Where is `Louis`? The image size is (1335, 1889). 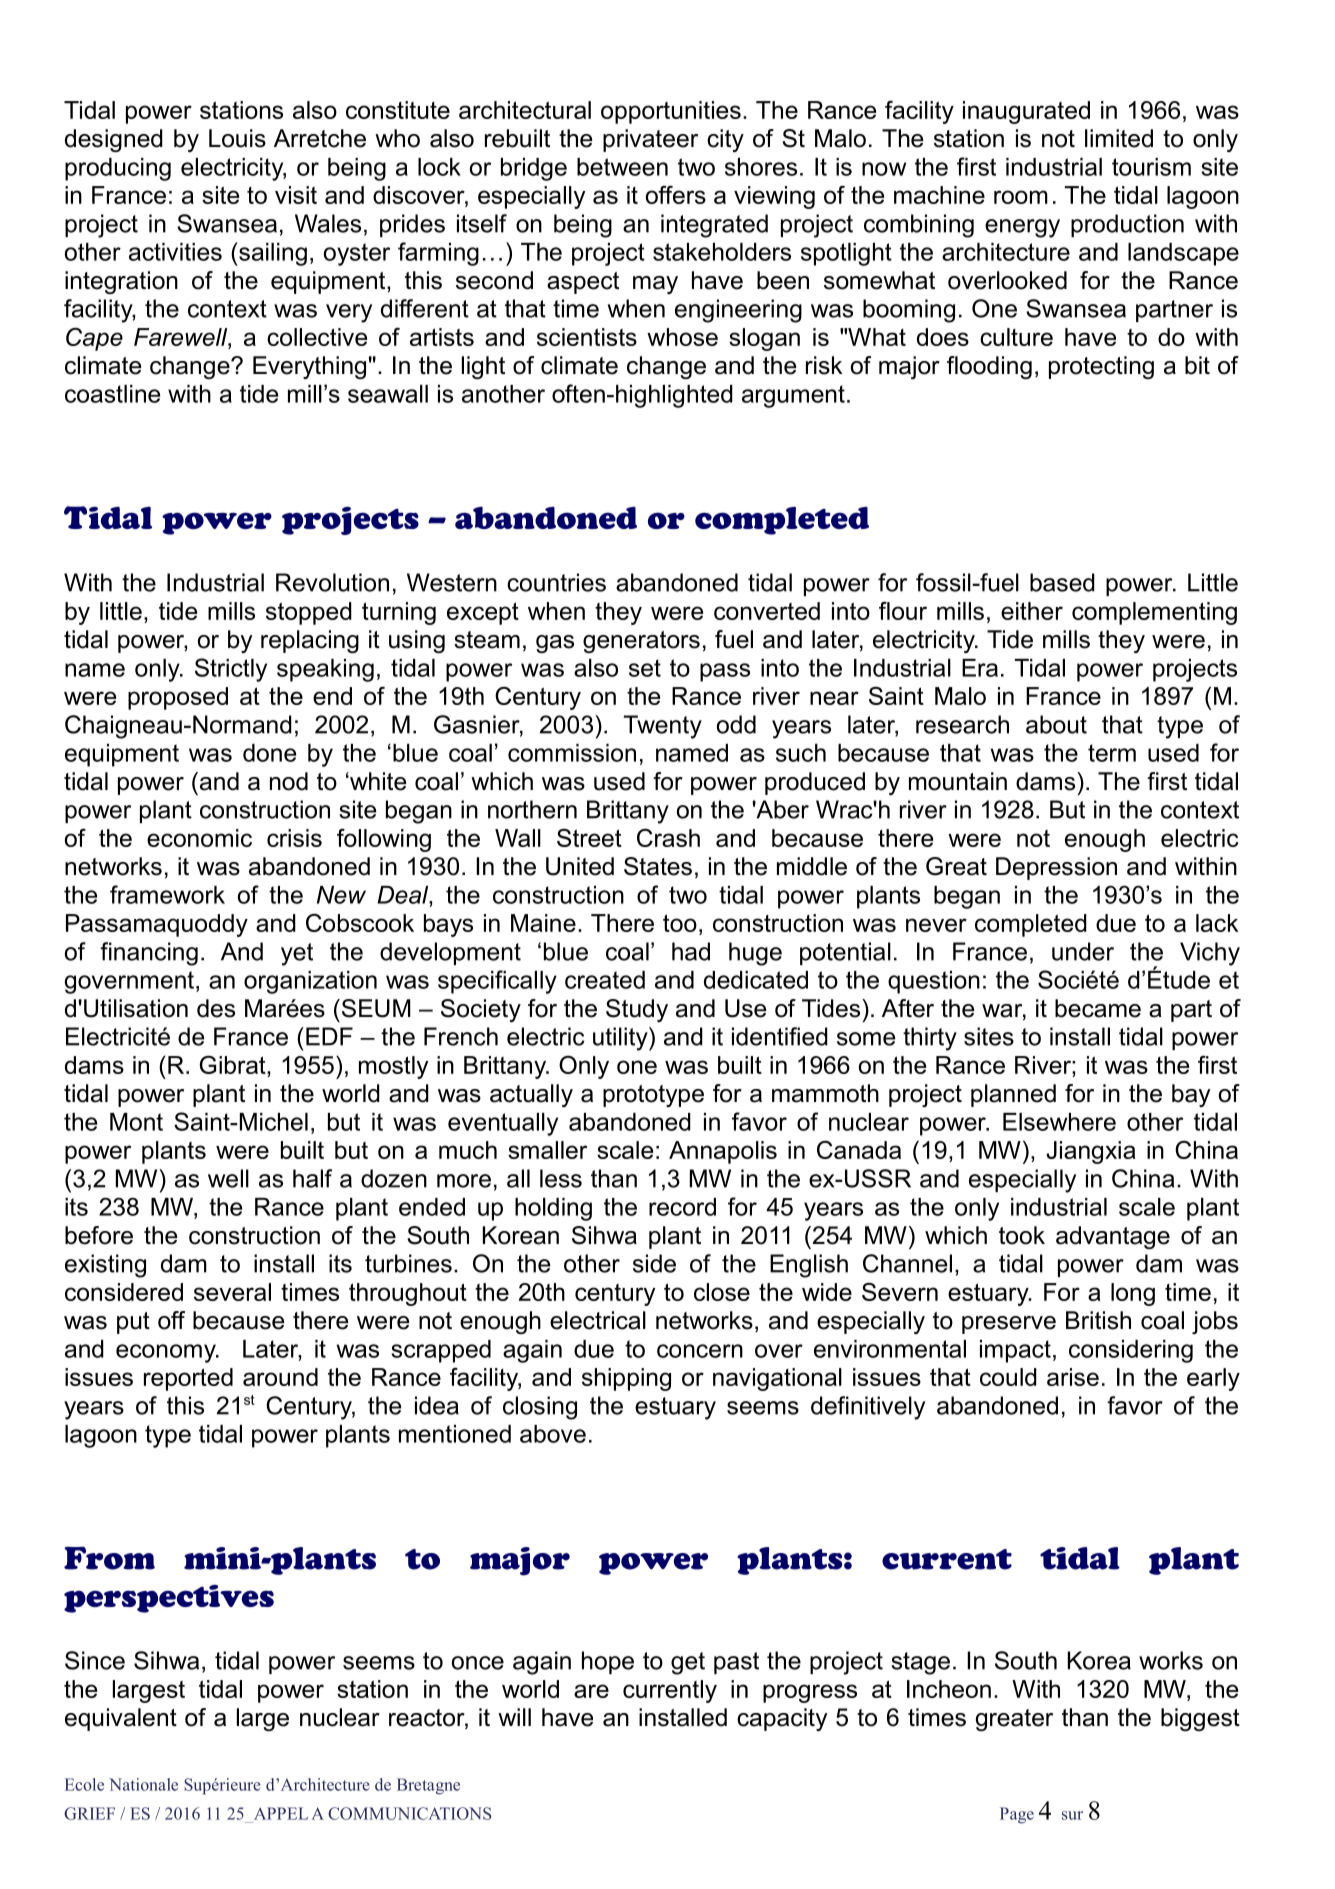 Louis is located at coordinates (237, 138).
